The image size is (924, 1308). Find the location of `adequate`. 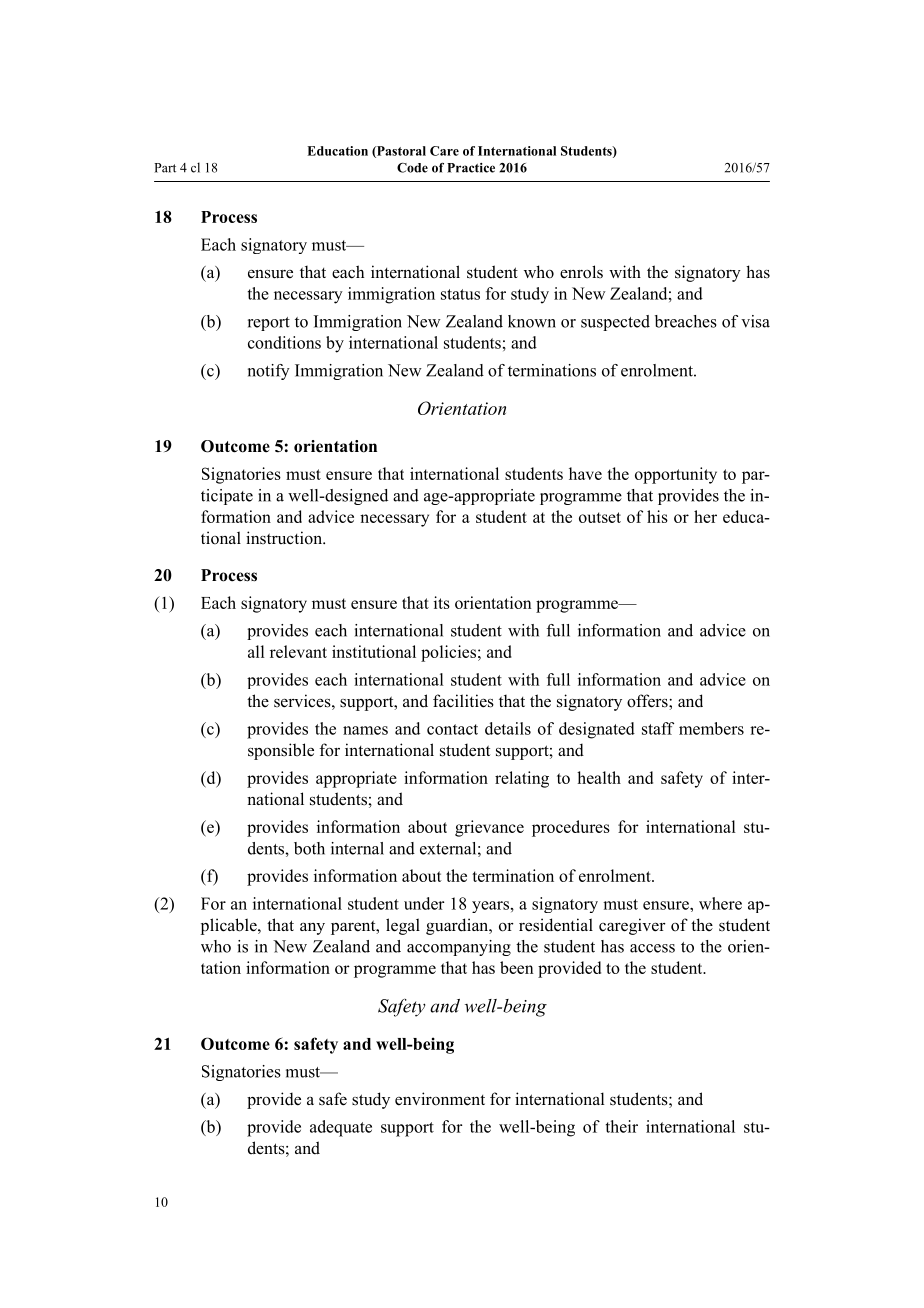

adequate is located at coordinates (341, 1128).
